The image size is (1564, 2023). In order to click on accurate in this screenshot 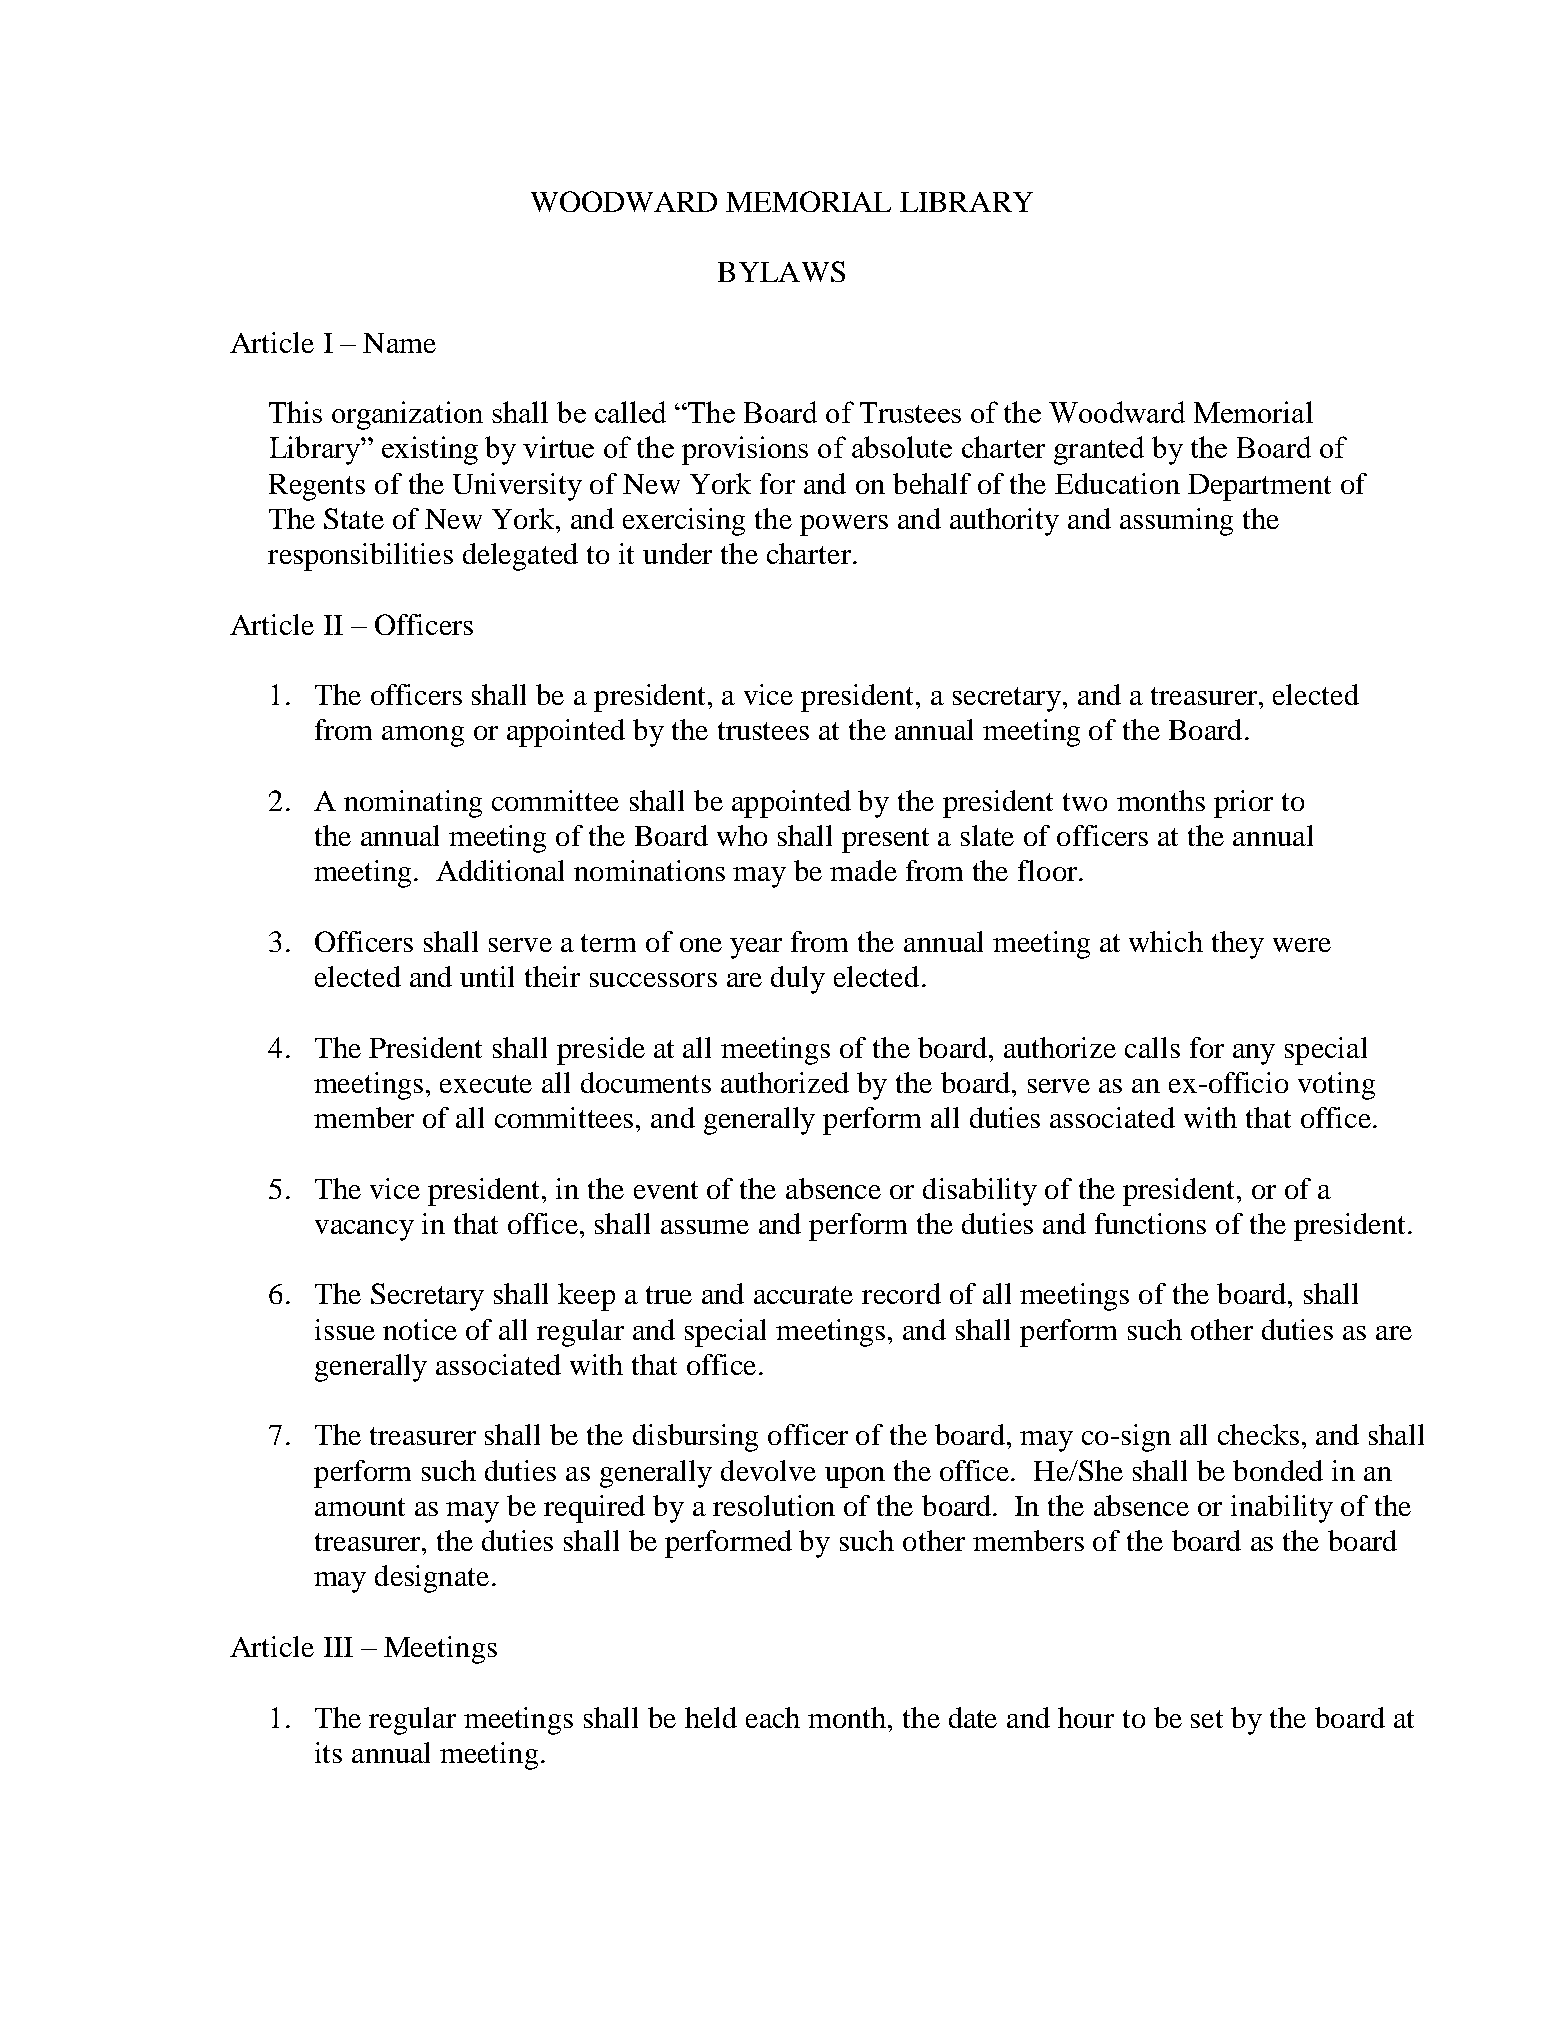, I will do `click(803, 1295)`.
